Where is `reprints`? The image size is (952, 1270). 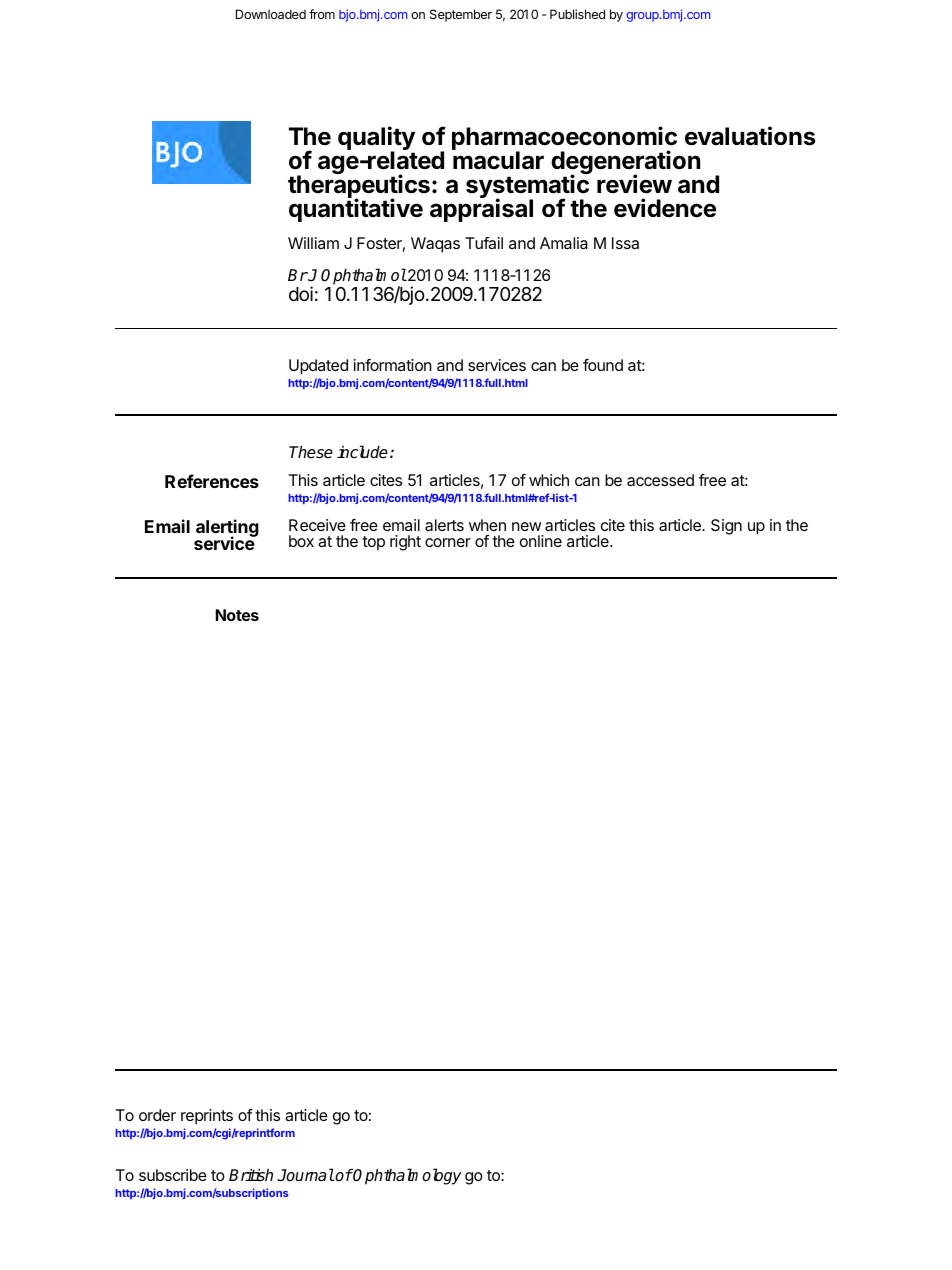
reprints is located at coordinates (207, 1117).
